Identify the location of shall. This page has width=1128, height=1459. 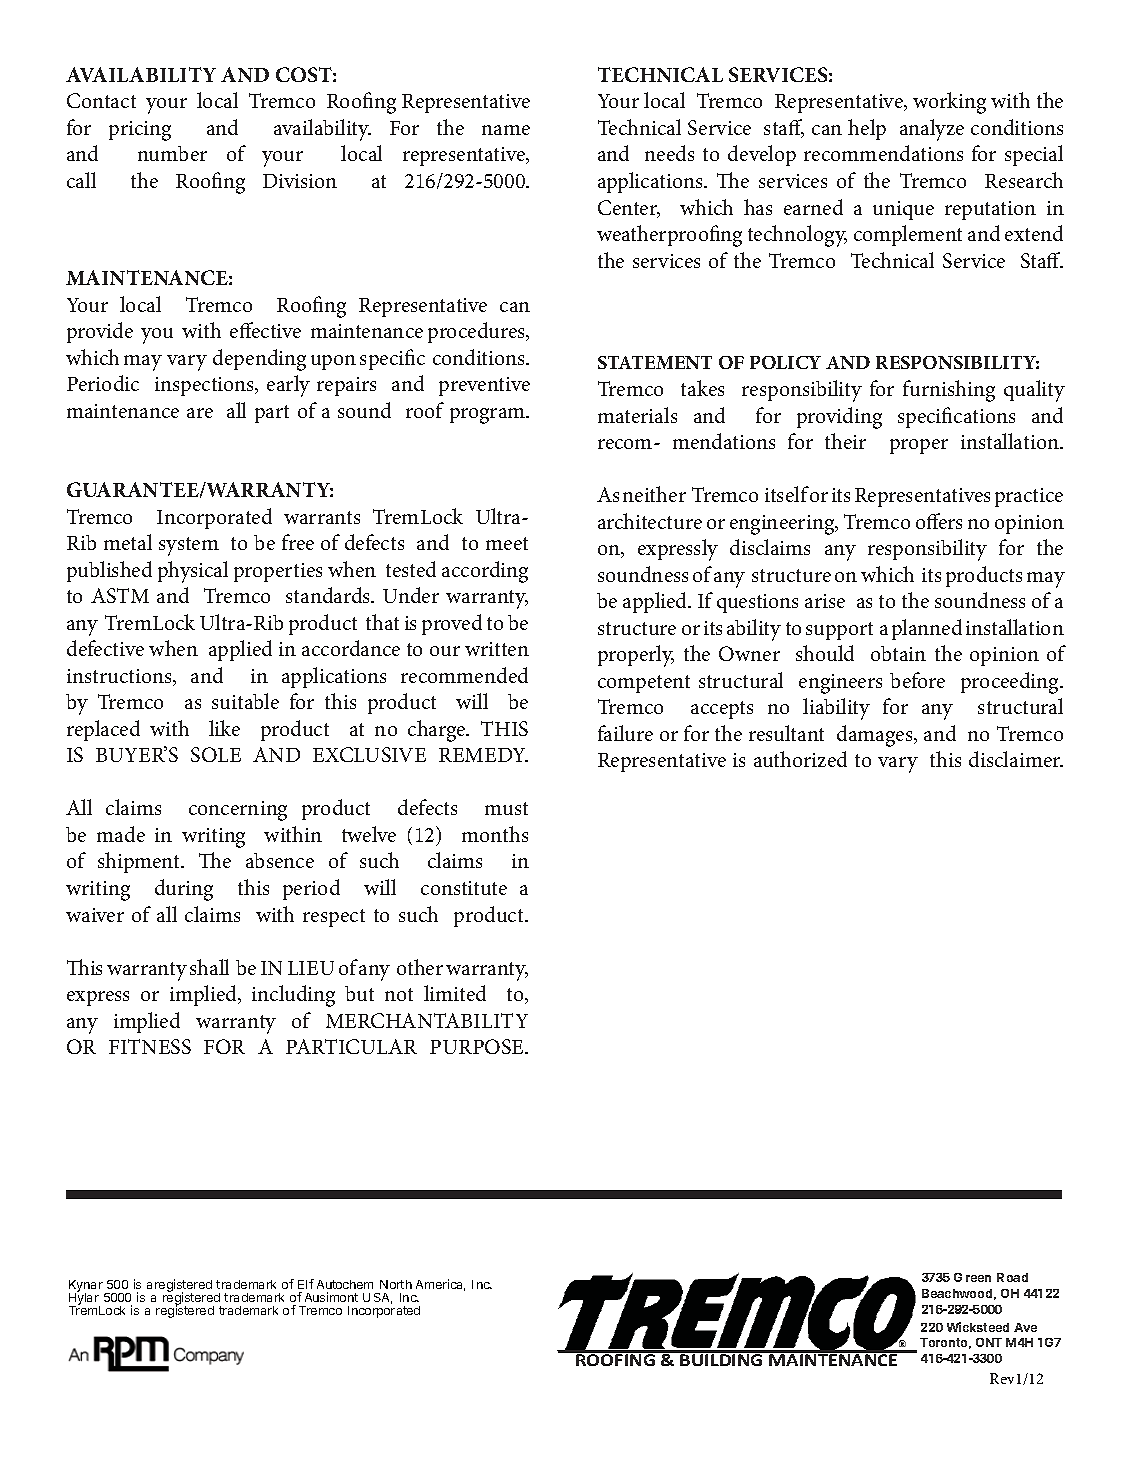
(209, 967).
